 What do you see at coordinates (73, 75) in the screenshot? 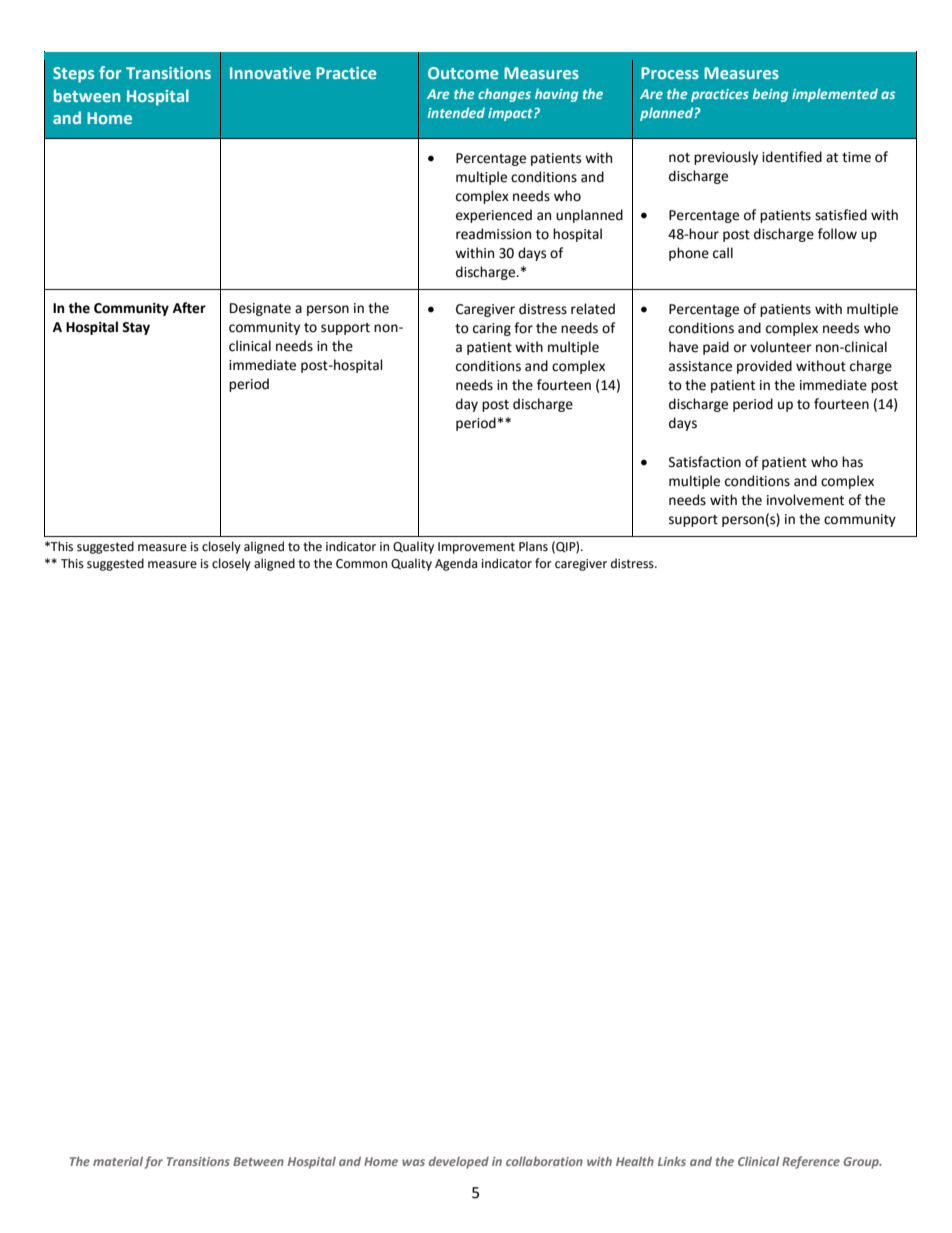
I see `Steps` at bounding box center [73, 75].
